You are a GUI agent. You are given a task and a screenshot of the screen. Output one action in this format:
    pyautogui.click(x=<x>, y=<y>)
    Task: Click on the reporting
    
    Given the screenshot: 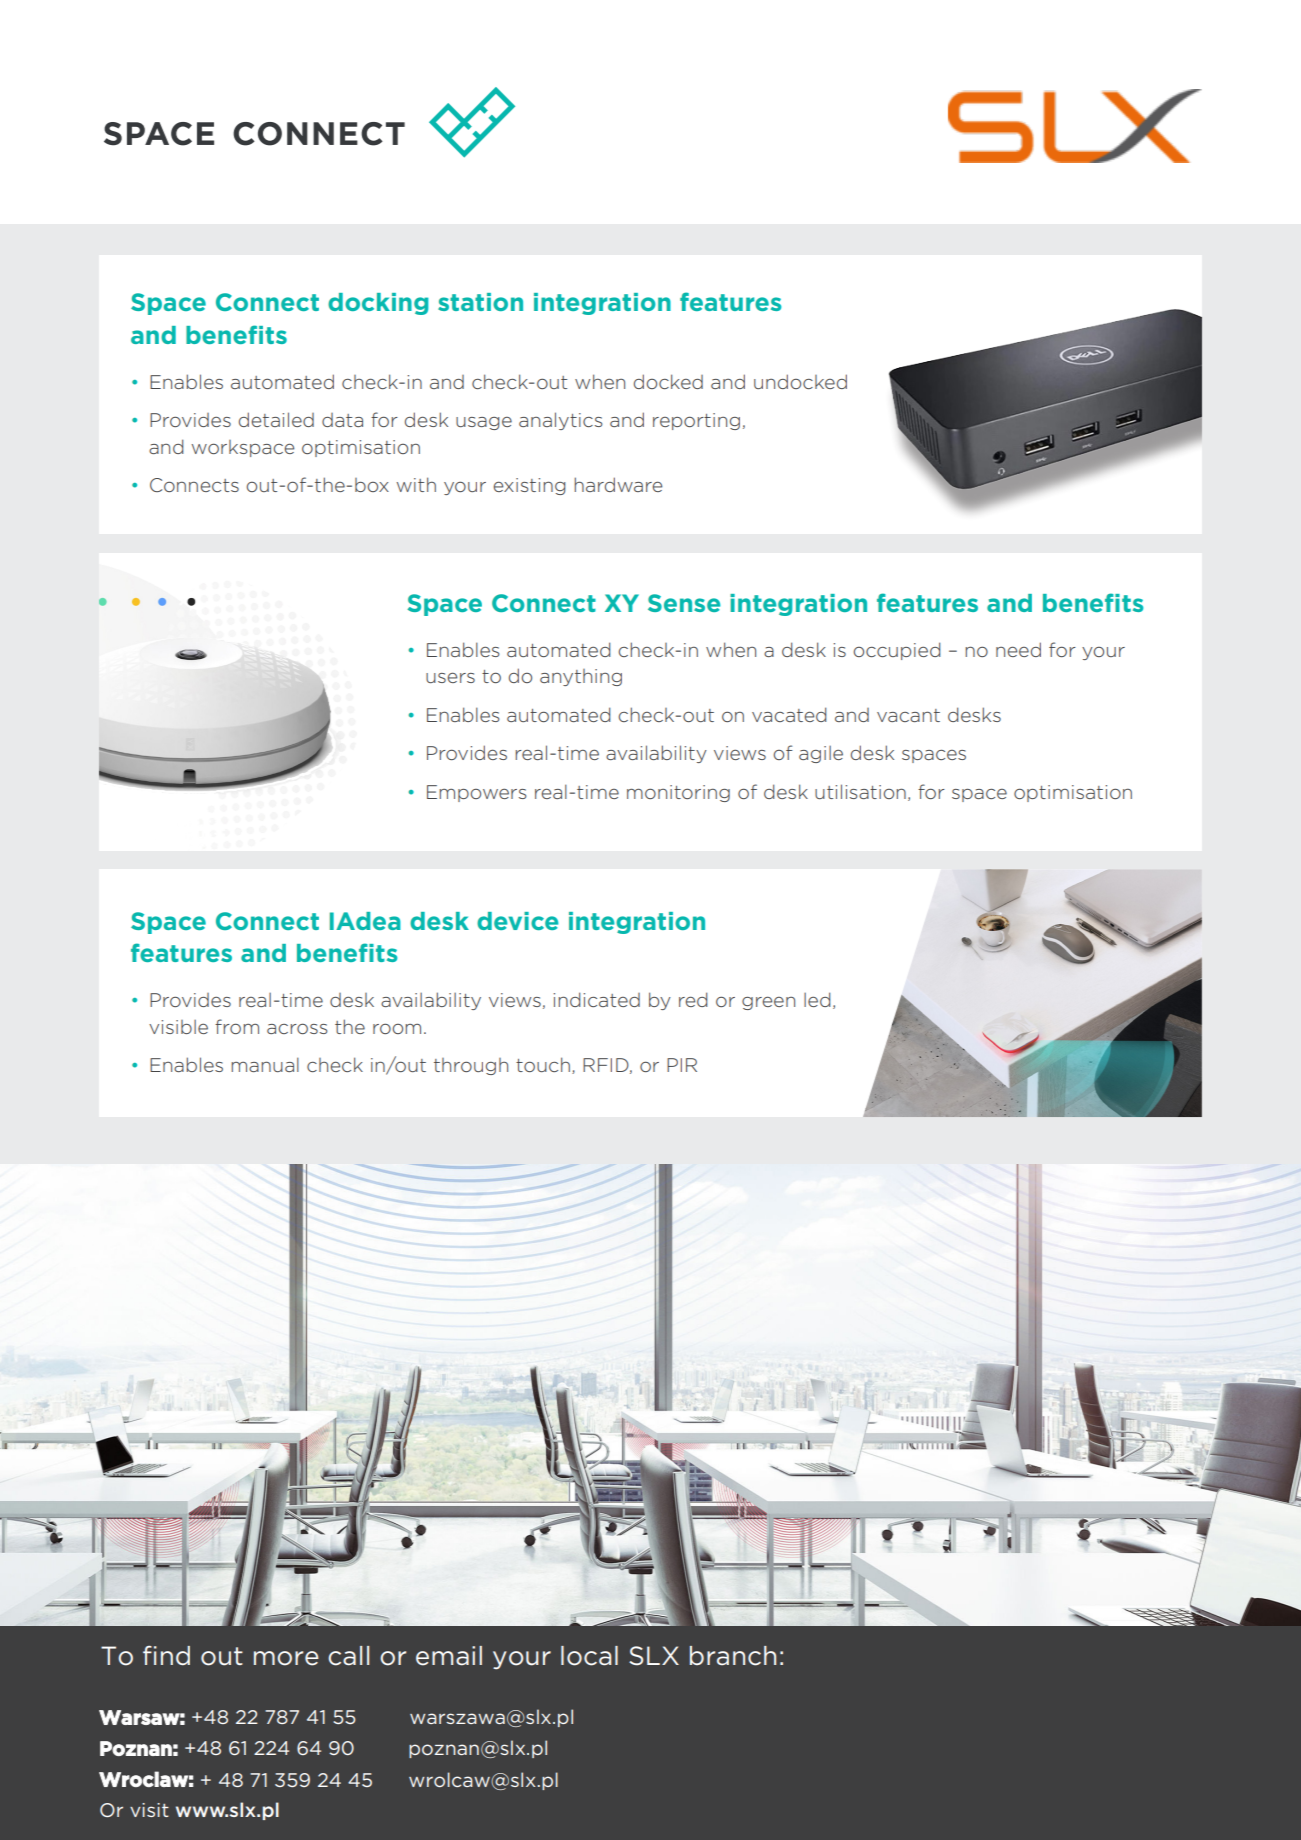 What is the action you would take?
    pyautogui.click(x=696, y=421)
